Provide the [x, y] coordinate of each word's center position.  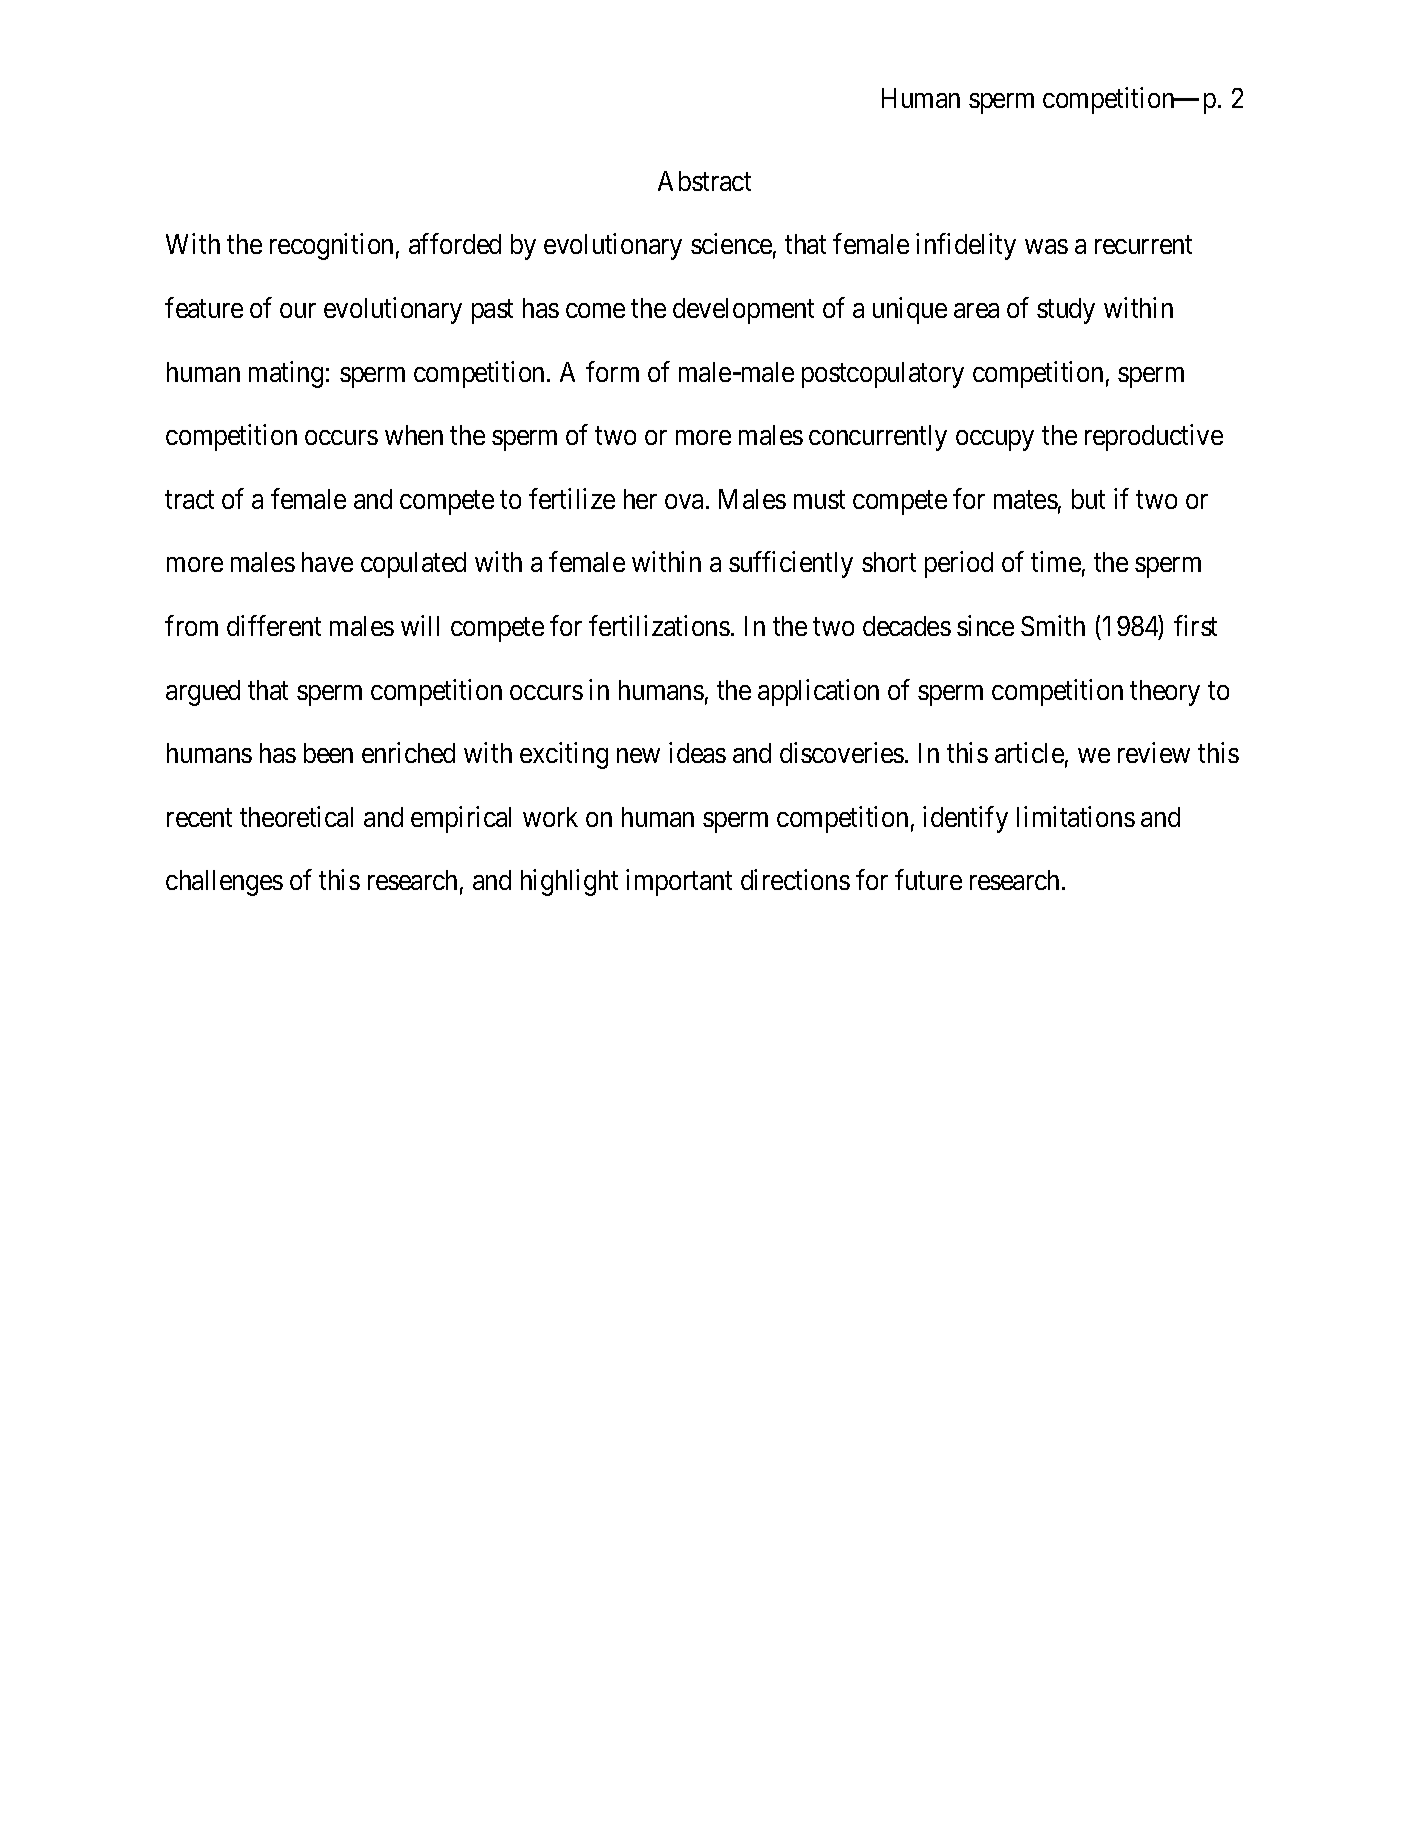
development [743, 311]
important [679, 883]
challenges [224, 883]
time [1056, 562]
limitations [1076, 816]
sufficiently [791, 565]
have [327, 562]
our [298, 310]
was [1046, 247]
